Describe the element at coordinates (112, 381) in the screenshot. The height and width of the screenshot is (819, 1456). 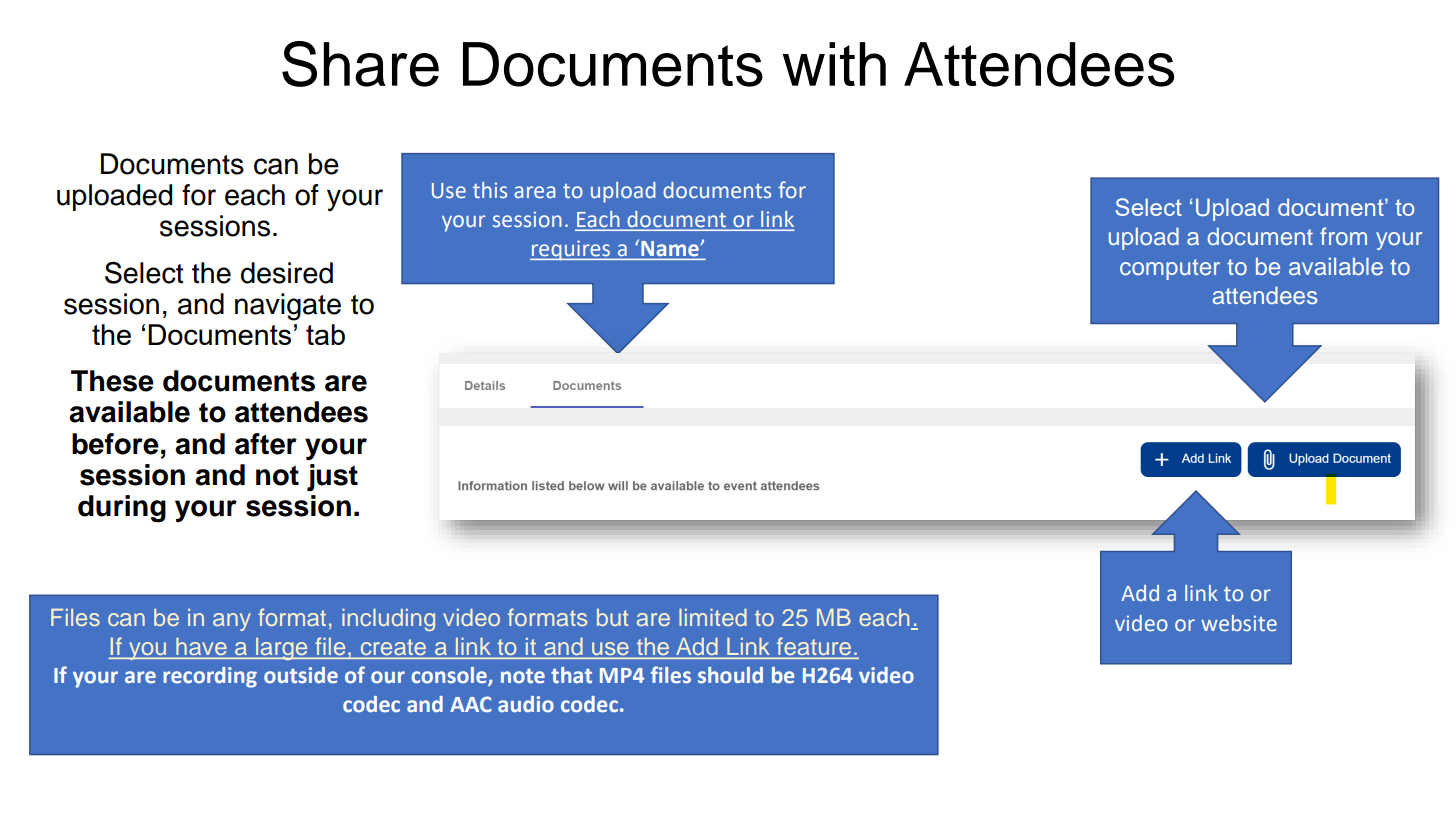
I see `These` at that location.
